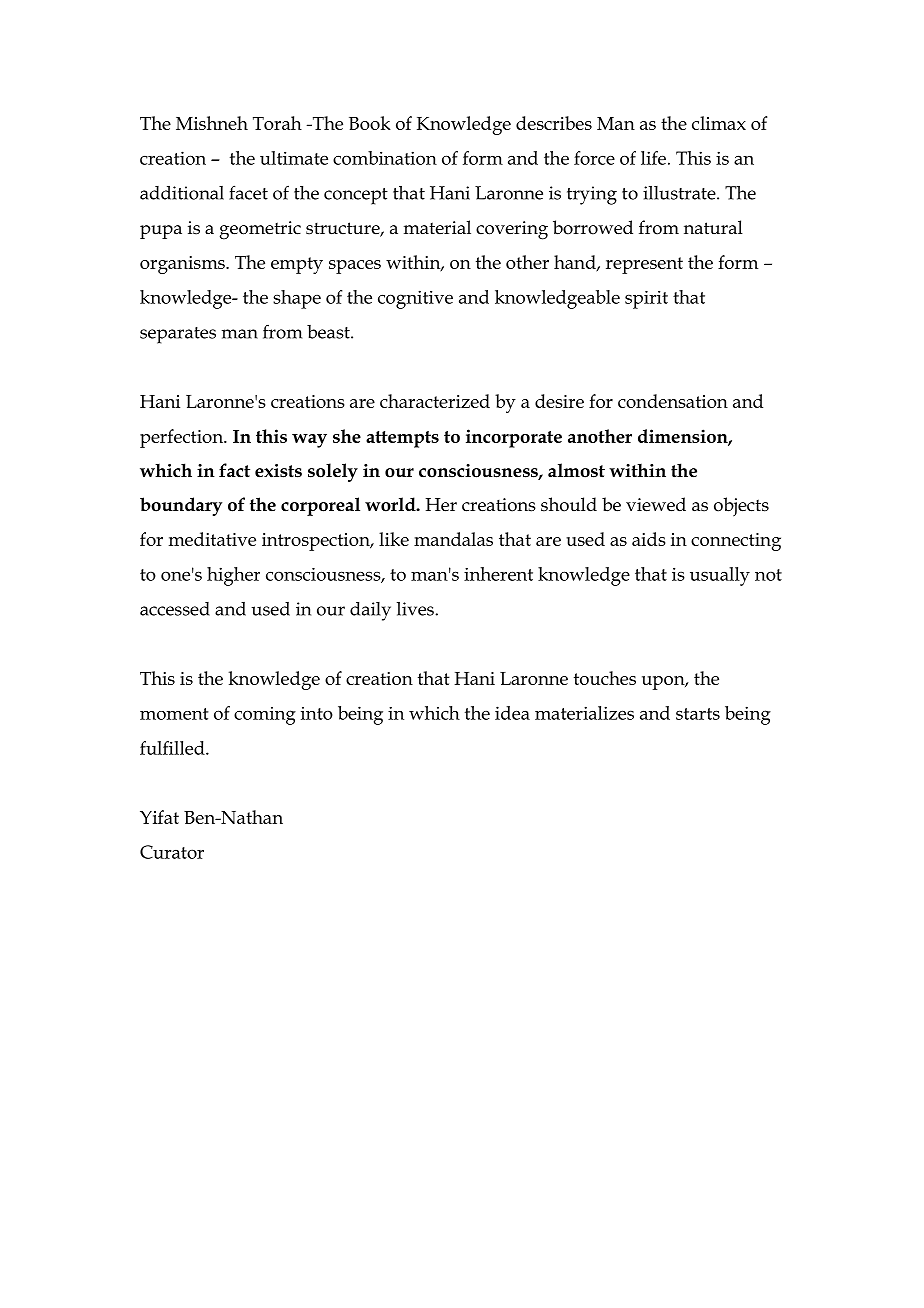 Image resolution: width=924 pixels, height=1308 pixels. I want to click on Curator, so click(172, 852).
